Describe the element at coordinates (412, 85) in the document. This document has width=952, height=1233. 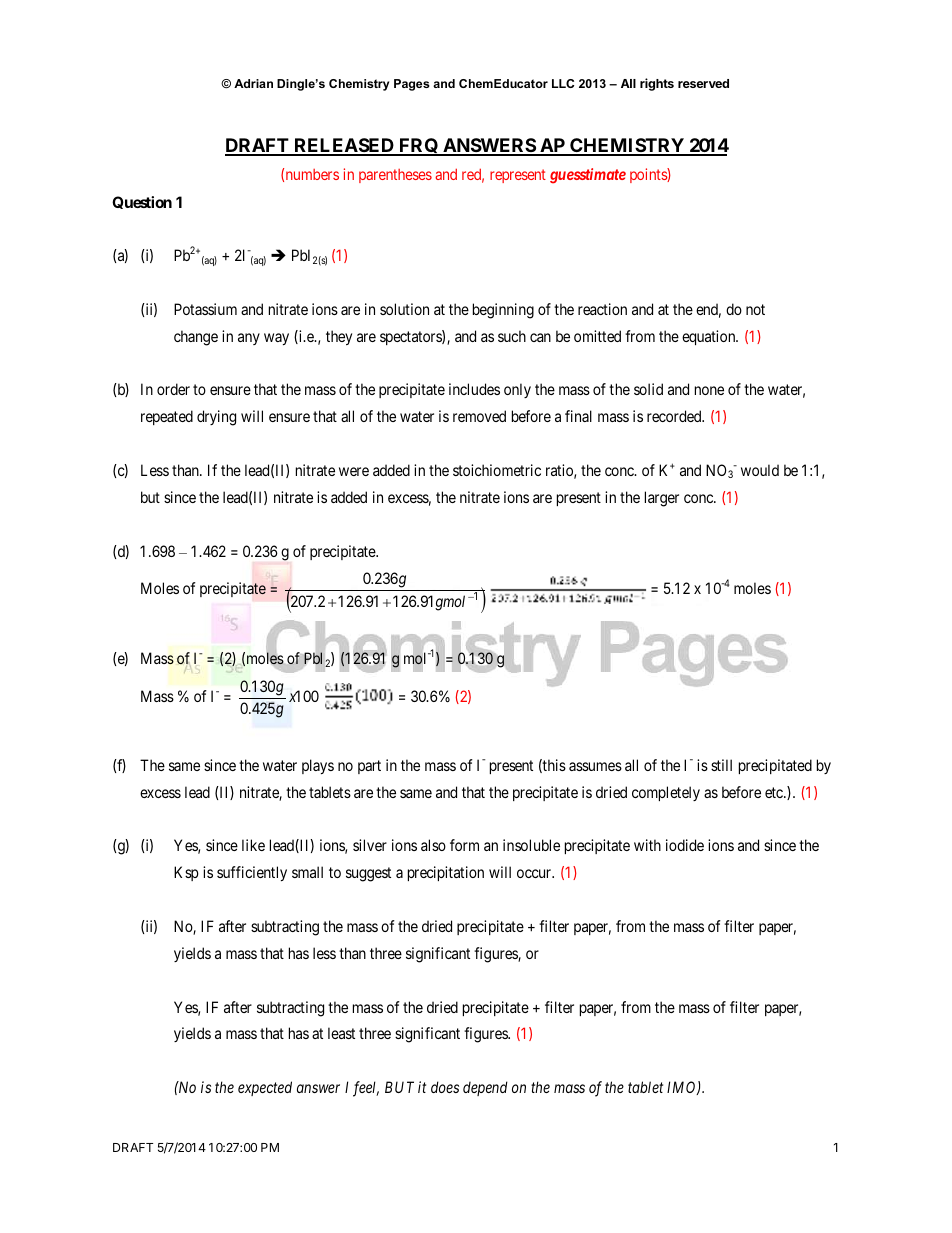
I see `Pages` at that location.
